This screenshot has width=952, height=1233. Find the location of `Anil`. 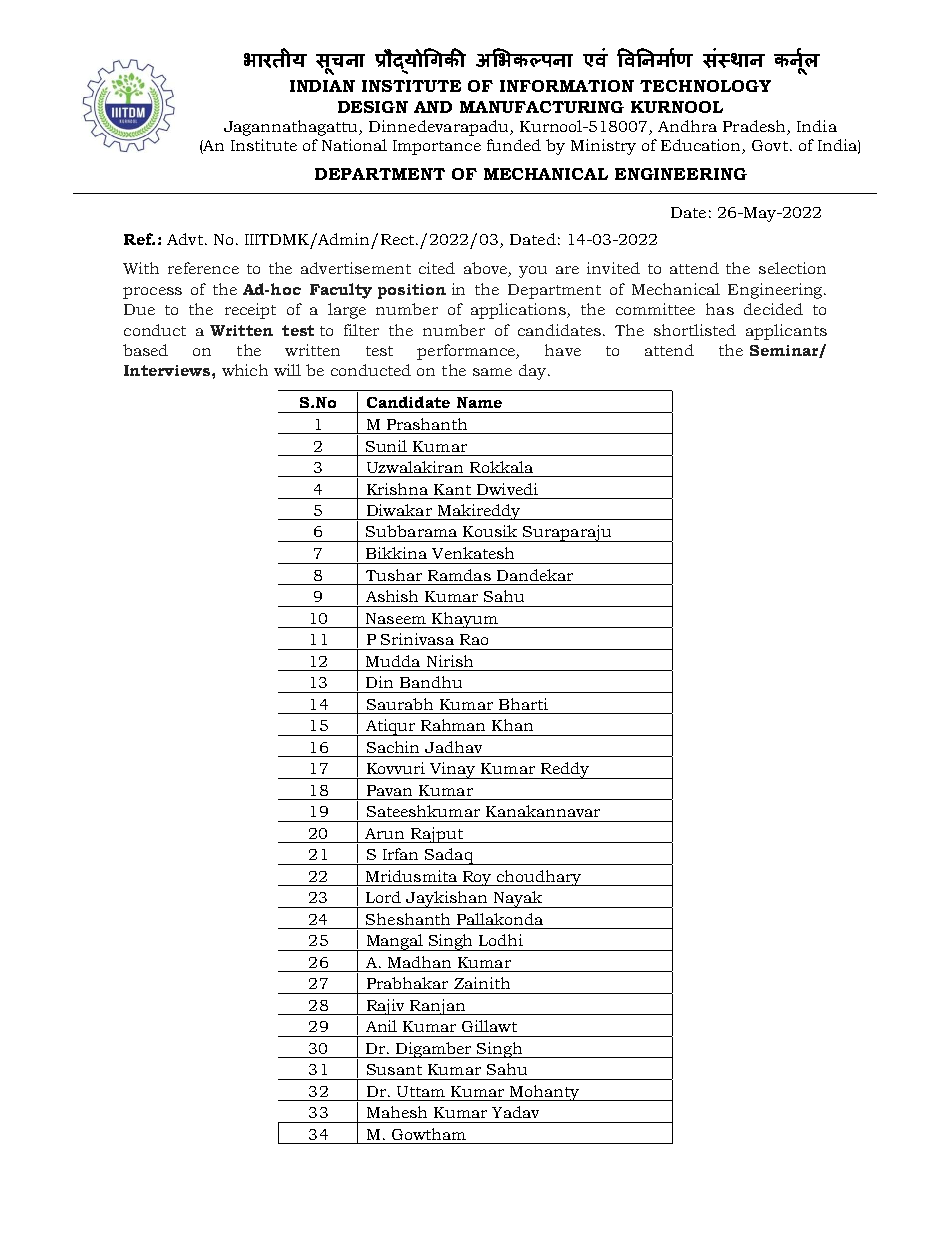

Anil is located at coordinates (381, 1026).
